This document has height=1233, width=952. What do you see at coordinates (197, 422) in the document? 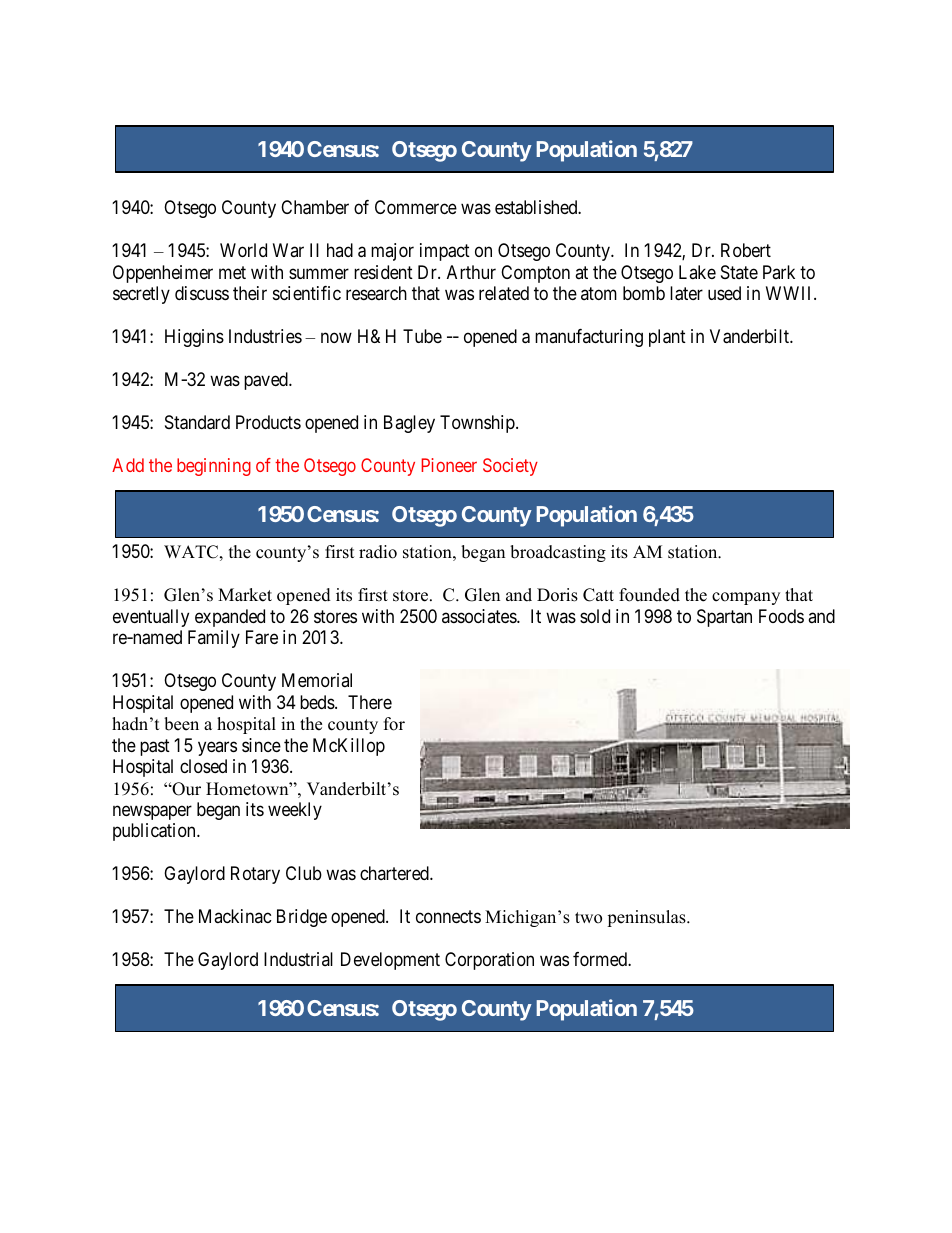
I see `Standard` at bounding box center [197, 422].
